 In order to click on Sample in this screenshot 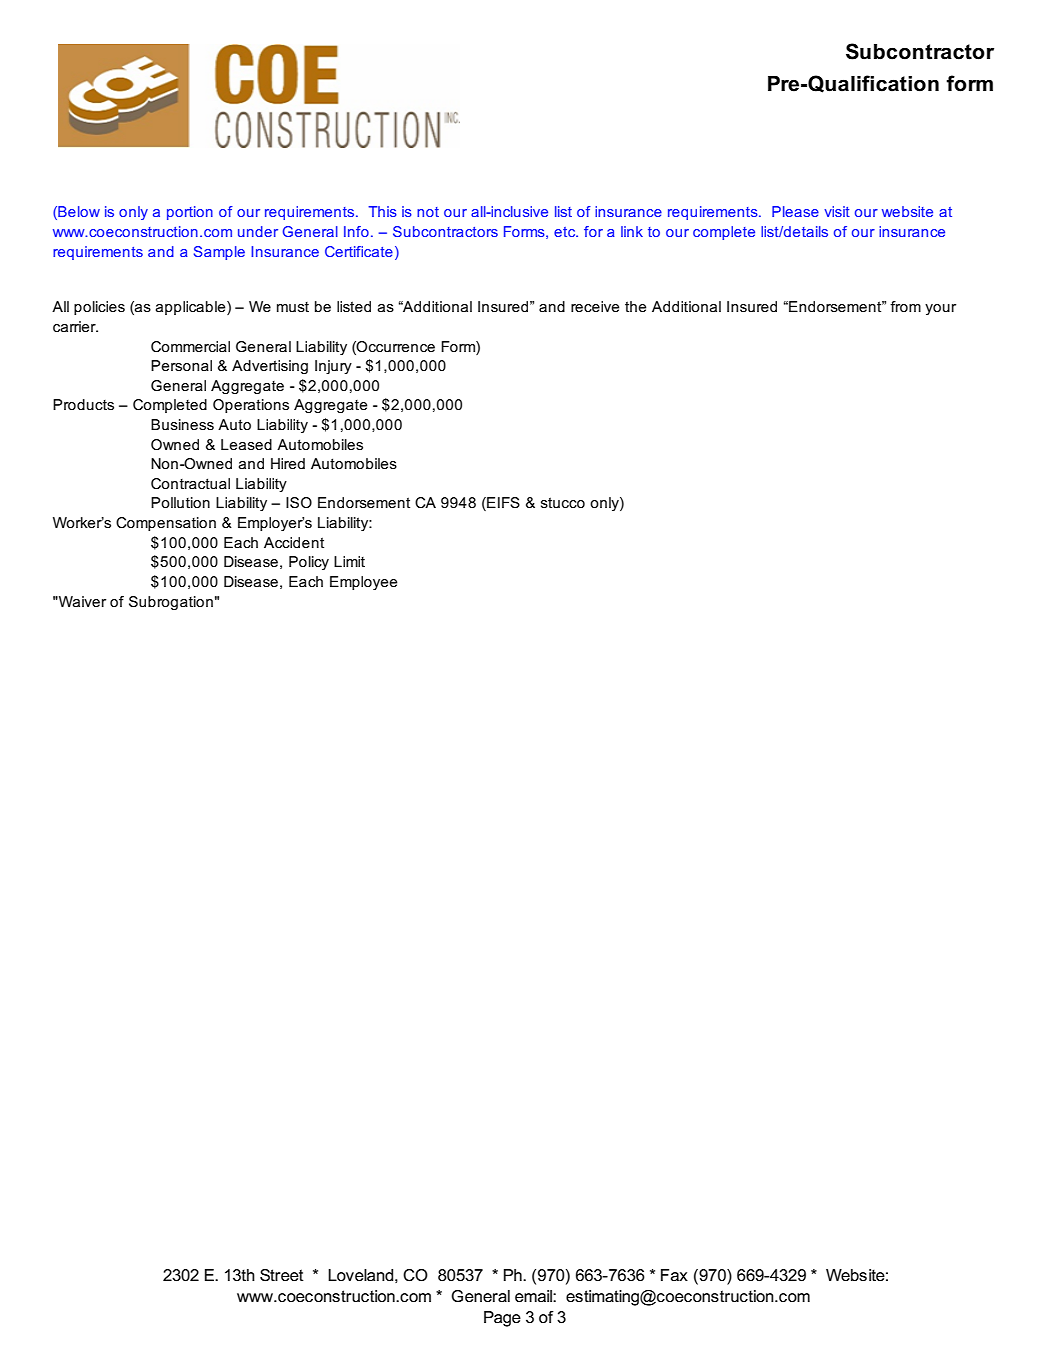, I will do `click(219, 253)`.
